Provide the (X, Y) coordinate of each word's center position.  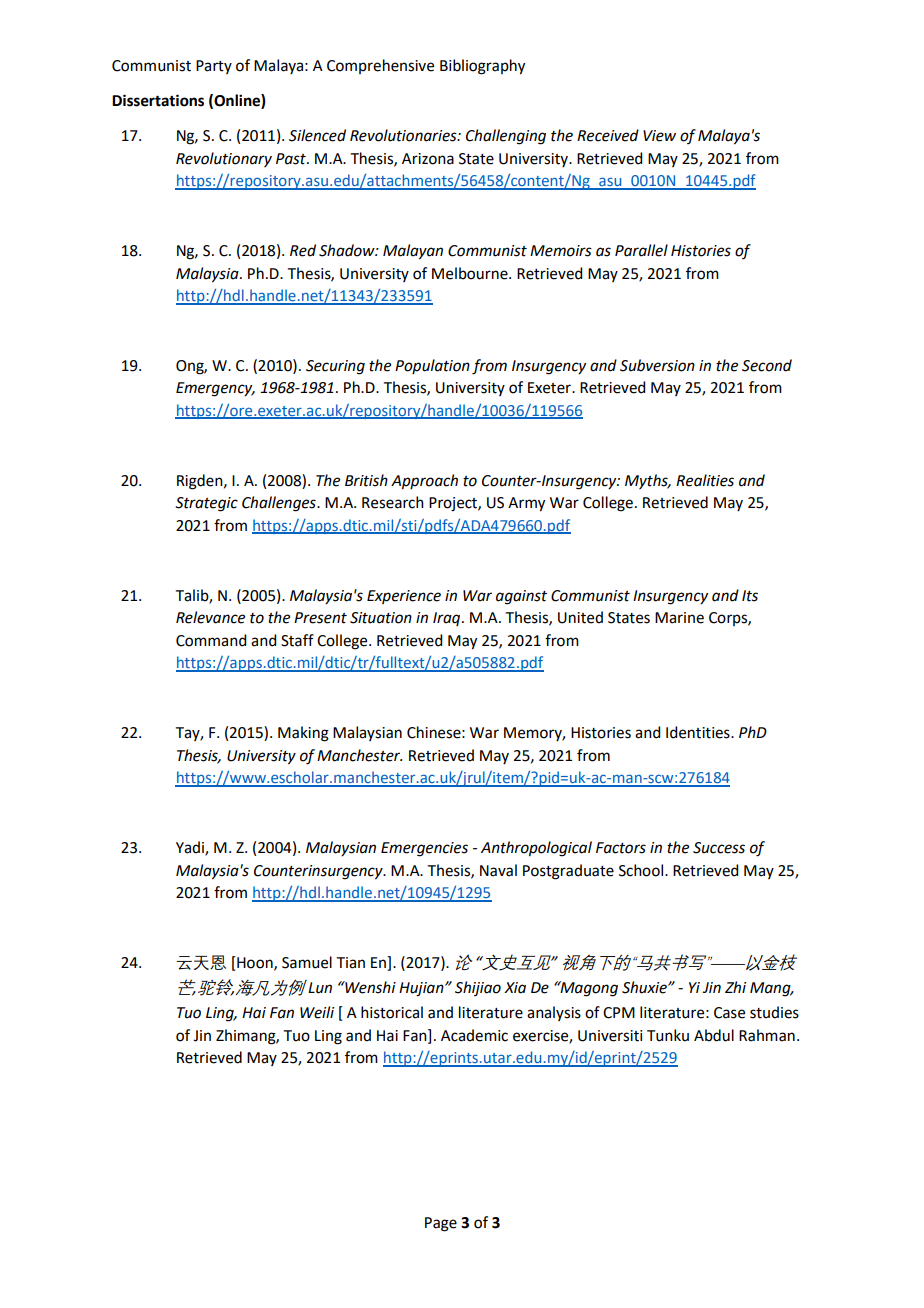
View (659, 136)
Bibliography (482, 67)
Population (432, 366)
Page (441, 1224)
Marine (679, 618)
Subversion (657, 365)
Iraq (448, 619)
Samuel (307, 962)
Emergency (215, 389)
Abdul (714, 1035)
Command (211, 640)
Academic (474, 1035)
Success (719, 848)
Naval (498, 870)
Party (214, 67)
